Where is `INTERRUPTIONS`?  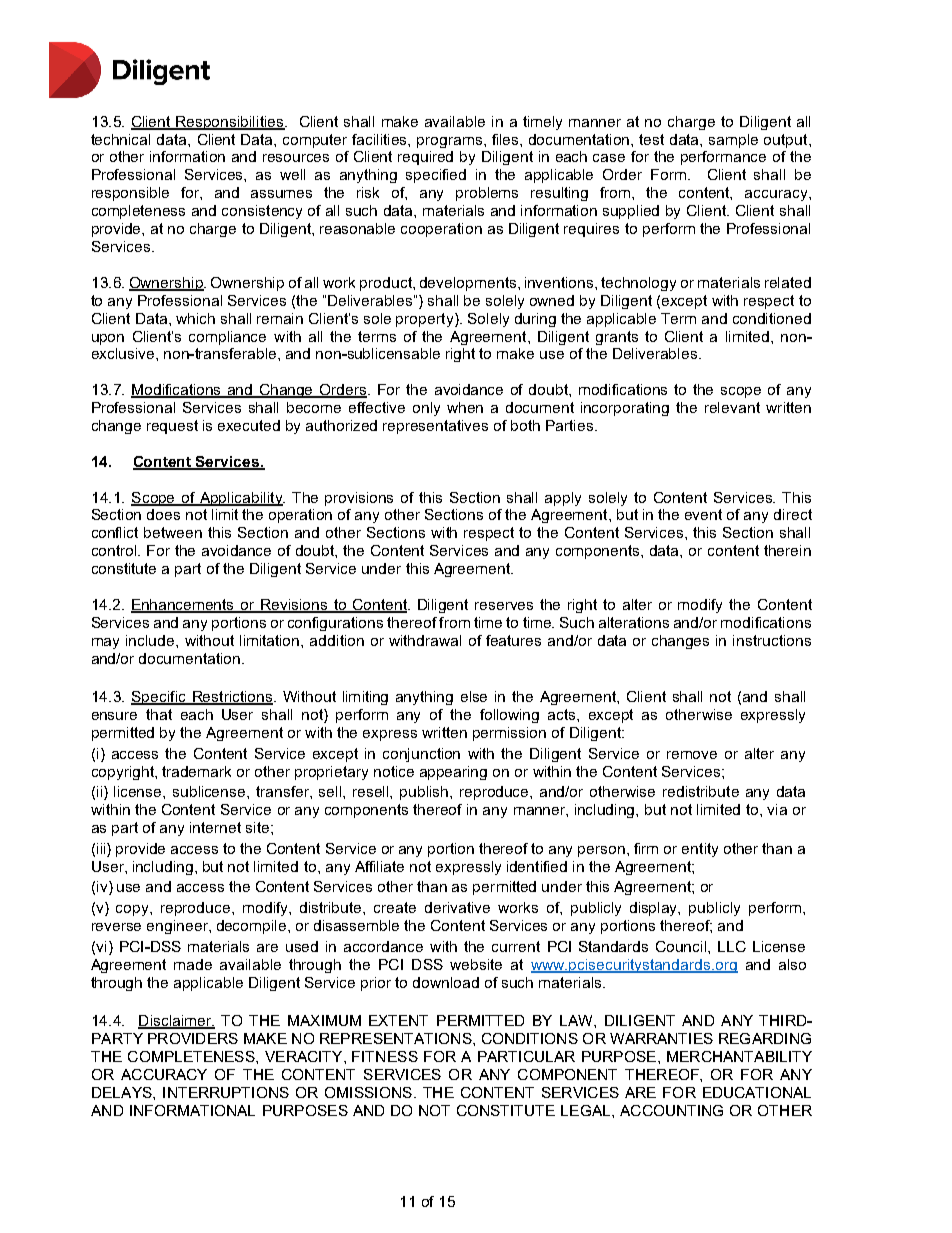
INTERRUPTIONS is located at coordinates (226, 1092).
